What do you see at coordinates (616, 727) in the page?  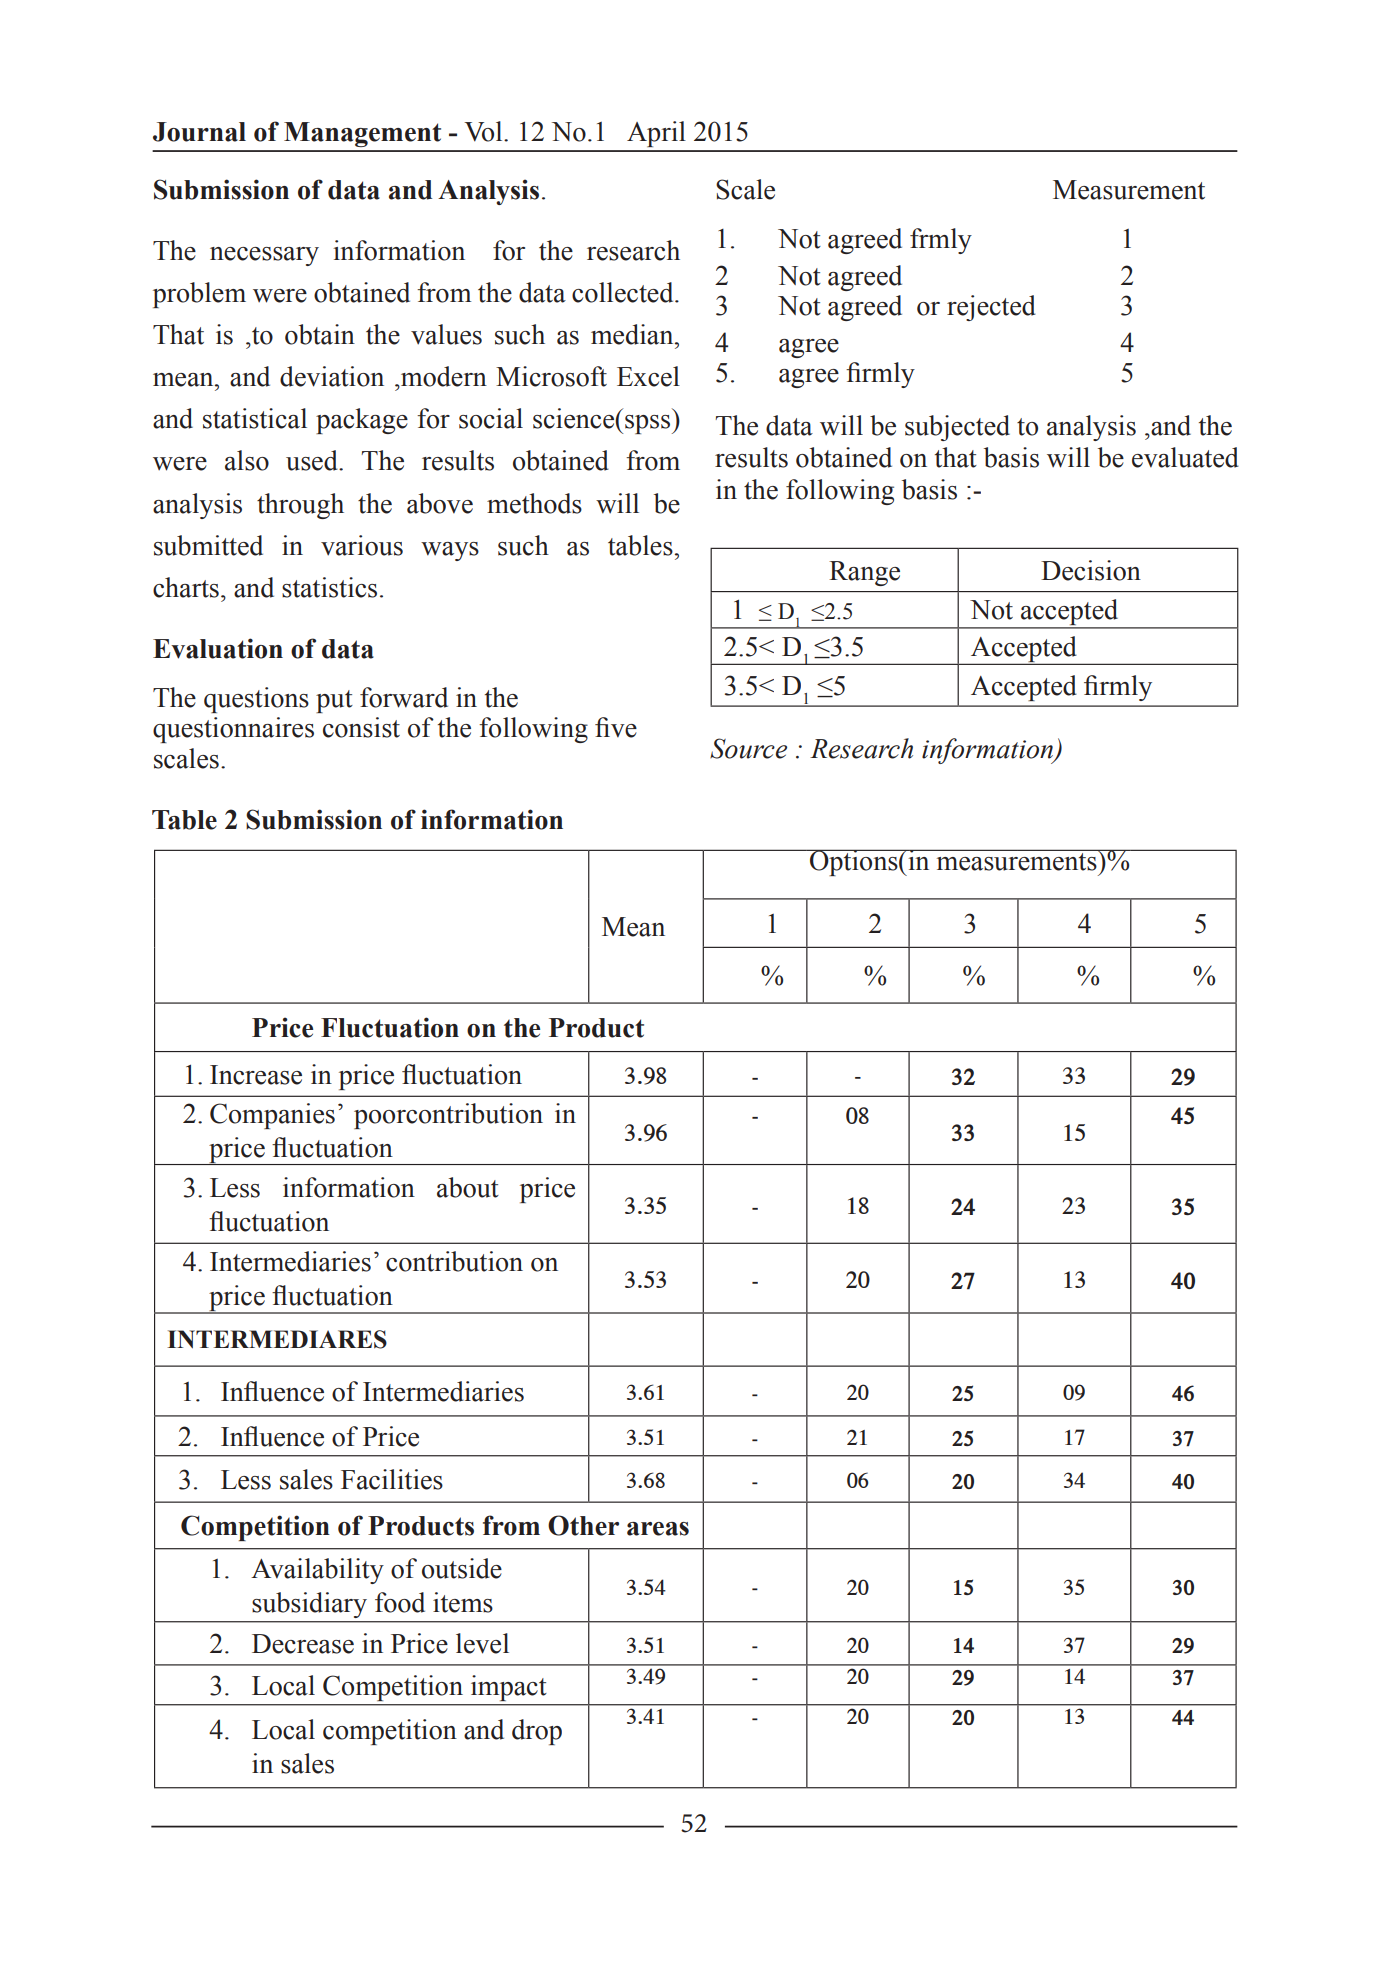 I see `five` at bounding box center [616, 727].
